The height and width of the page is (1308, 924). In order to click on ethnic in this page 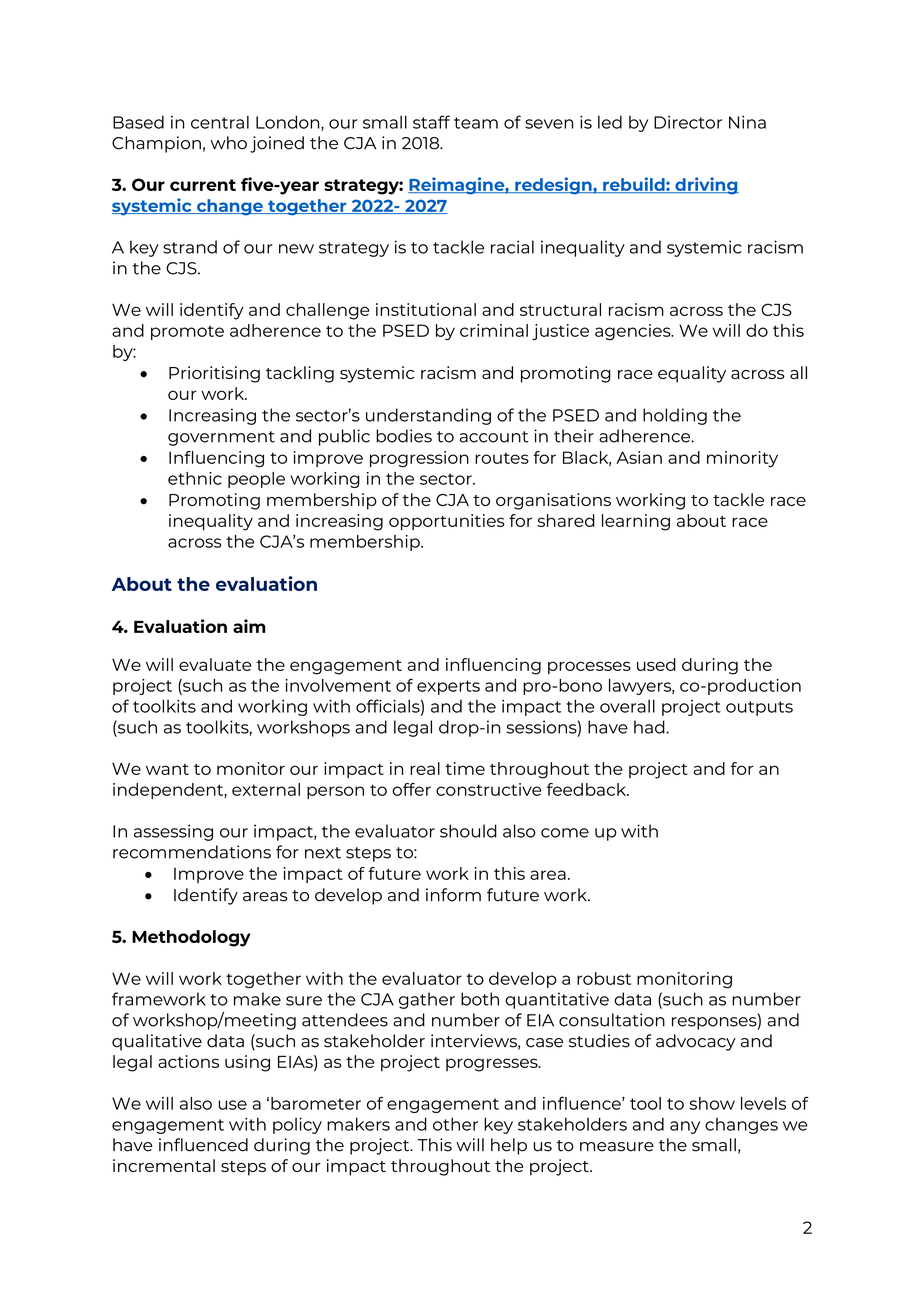, I will do `click(195, 478)`.
